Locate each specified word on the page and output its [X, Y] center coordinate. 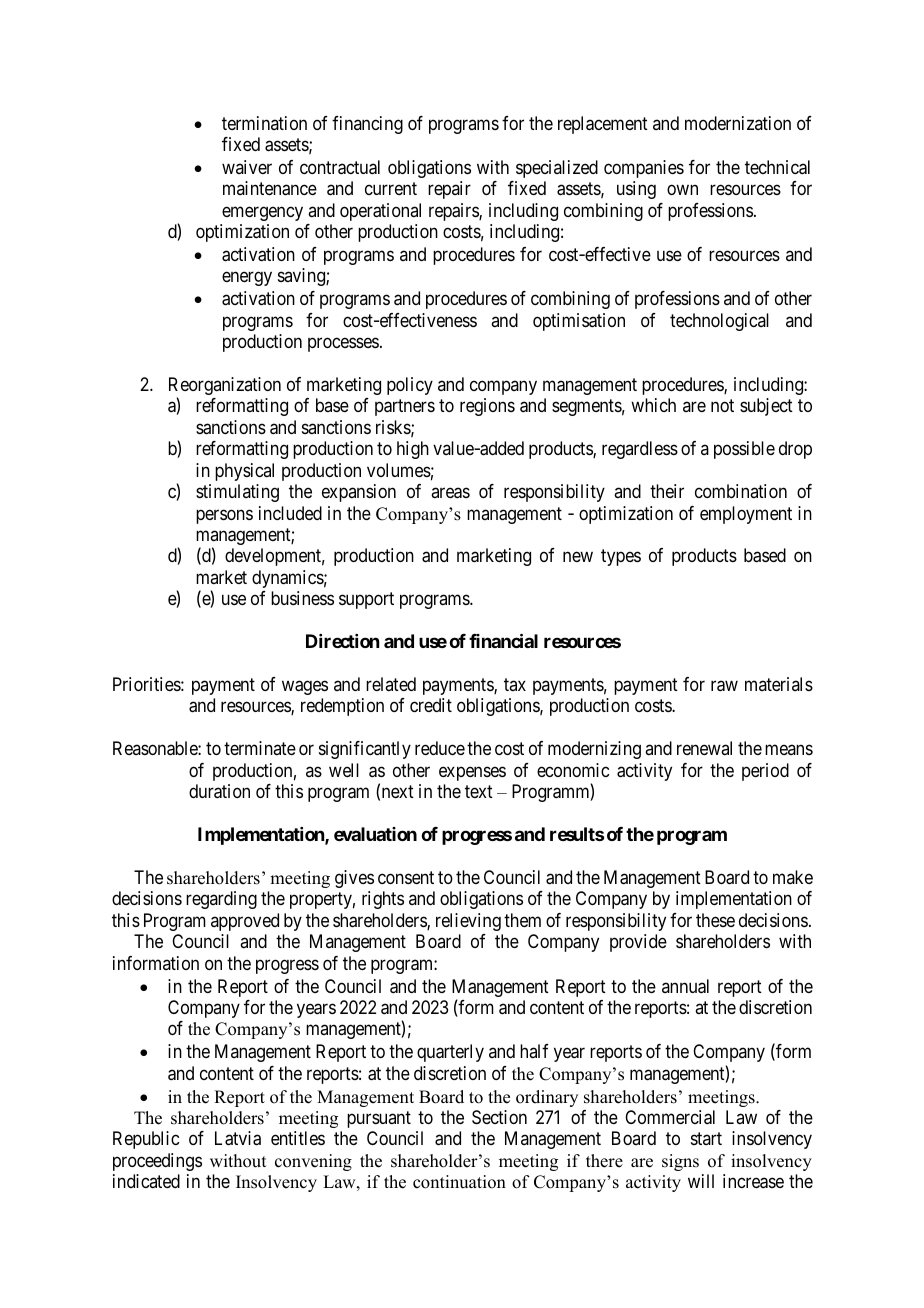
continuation [459, 1182]
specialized [557, 169]
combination [741, 491]
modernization [738, 123]
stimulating [237, 493]
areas [450, 493]
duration [219, 791]
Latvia [238, 1138]
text [479, 791]
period [765, 772]
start [706, 1139]
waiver [247, 167]
